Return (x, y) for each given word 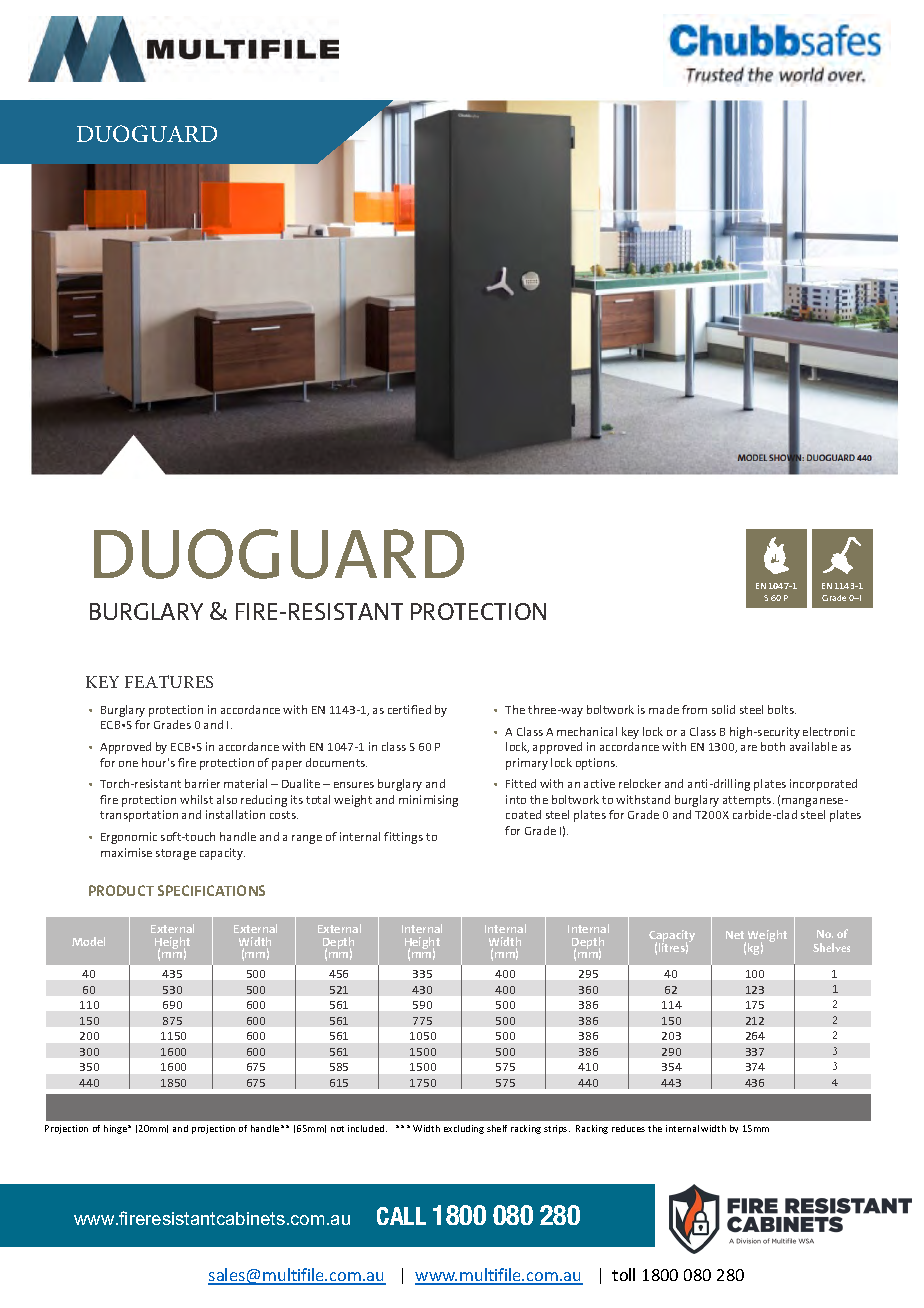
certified (409, 709)
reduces (628, 1128)
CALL (401, 1216)
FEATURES (169, 681)
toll (623, 1274)
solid (723, 709)
